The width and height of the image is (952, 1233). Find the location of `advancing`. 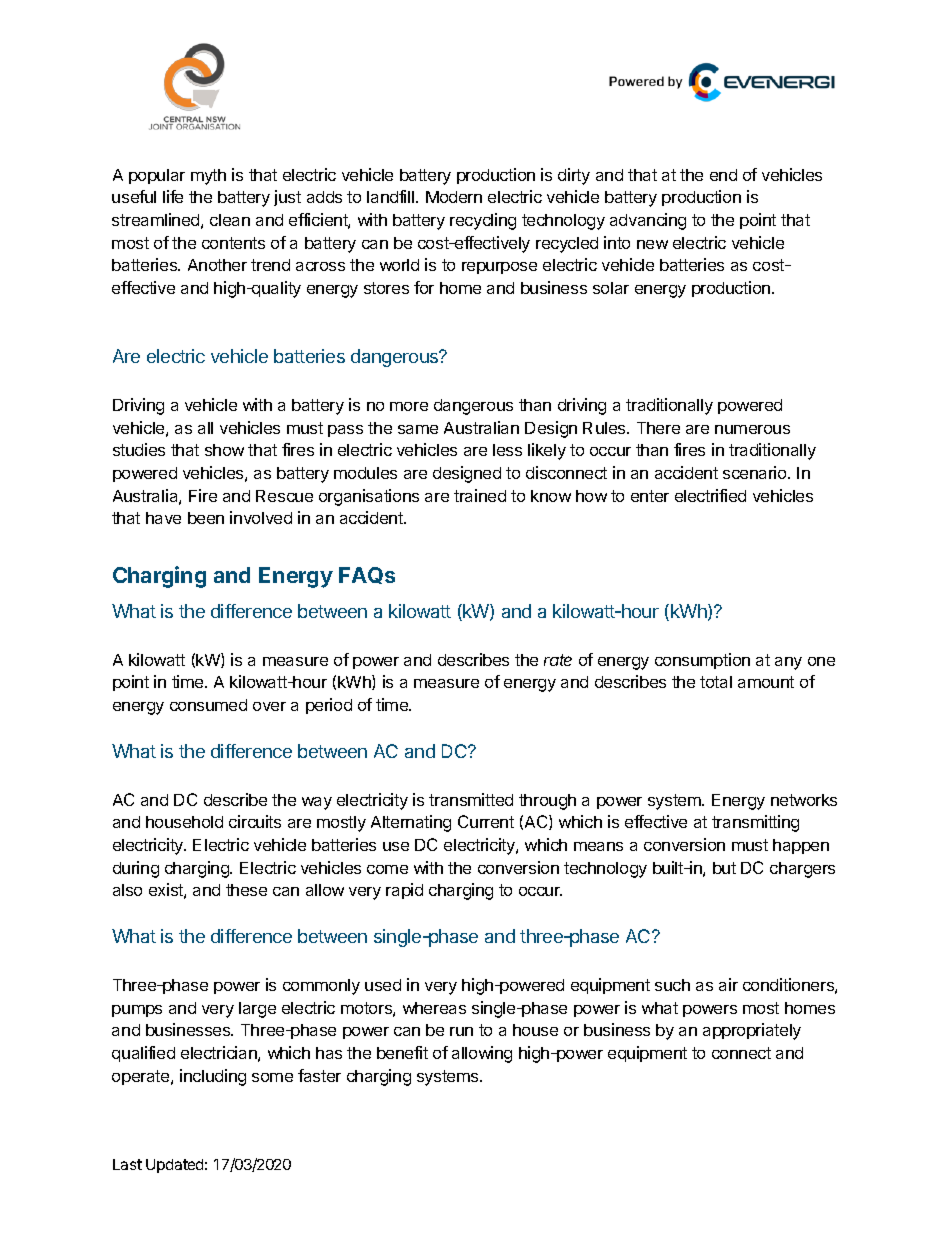

advancing is located at coordinates (648, 221).
